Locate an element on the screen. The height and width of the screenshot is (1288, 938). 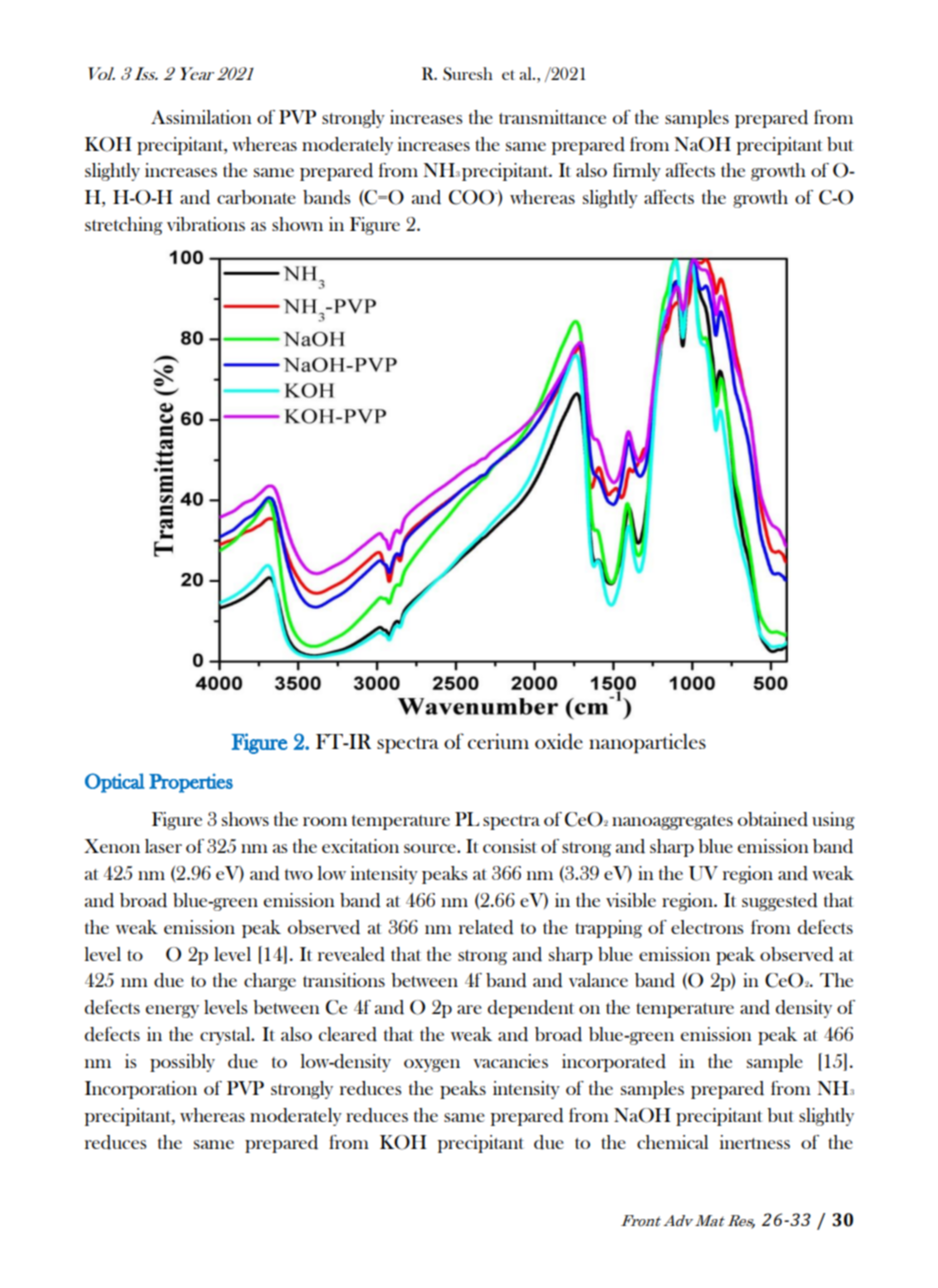
firmly is located at coordinates (637, 172).
